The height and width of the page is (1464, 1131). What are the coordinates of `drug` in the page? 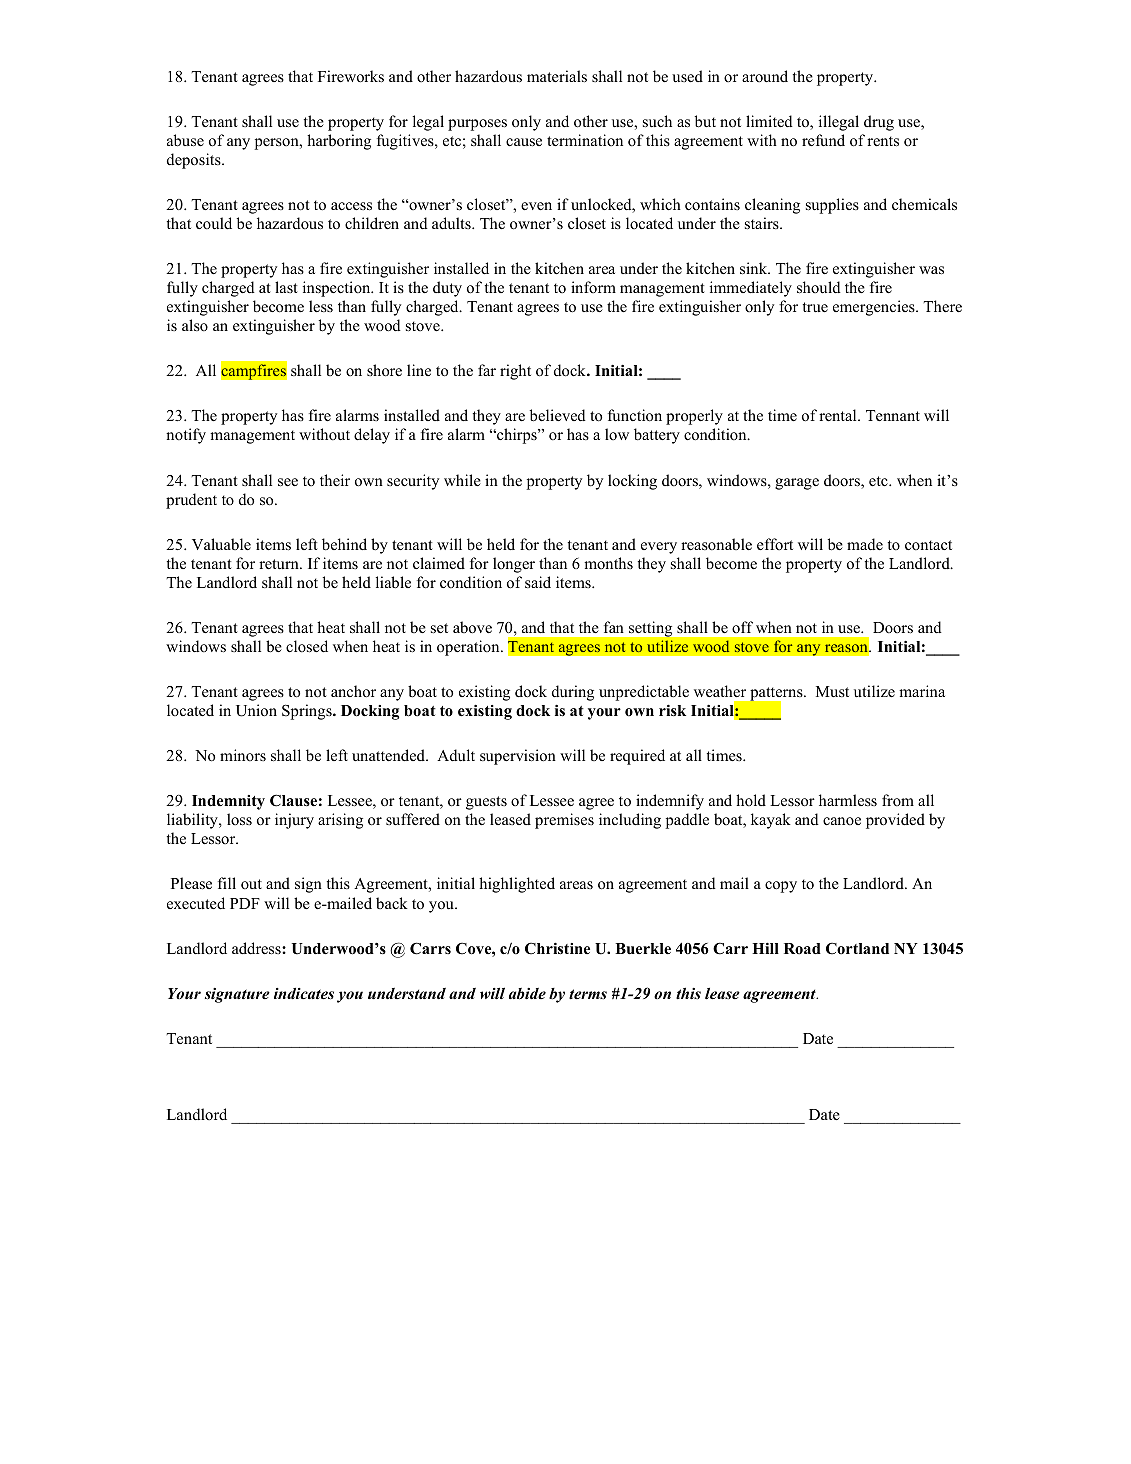 It's located at (879, 123).
